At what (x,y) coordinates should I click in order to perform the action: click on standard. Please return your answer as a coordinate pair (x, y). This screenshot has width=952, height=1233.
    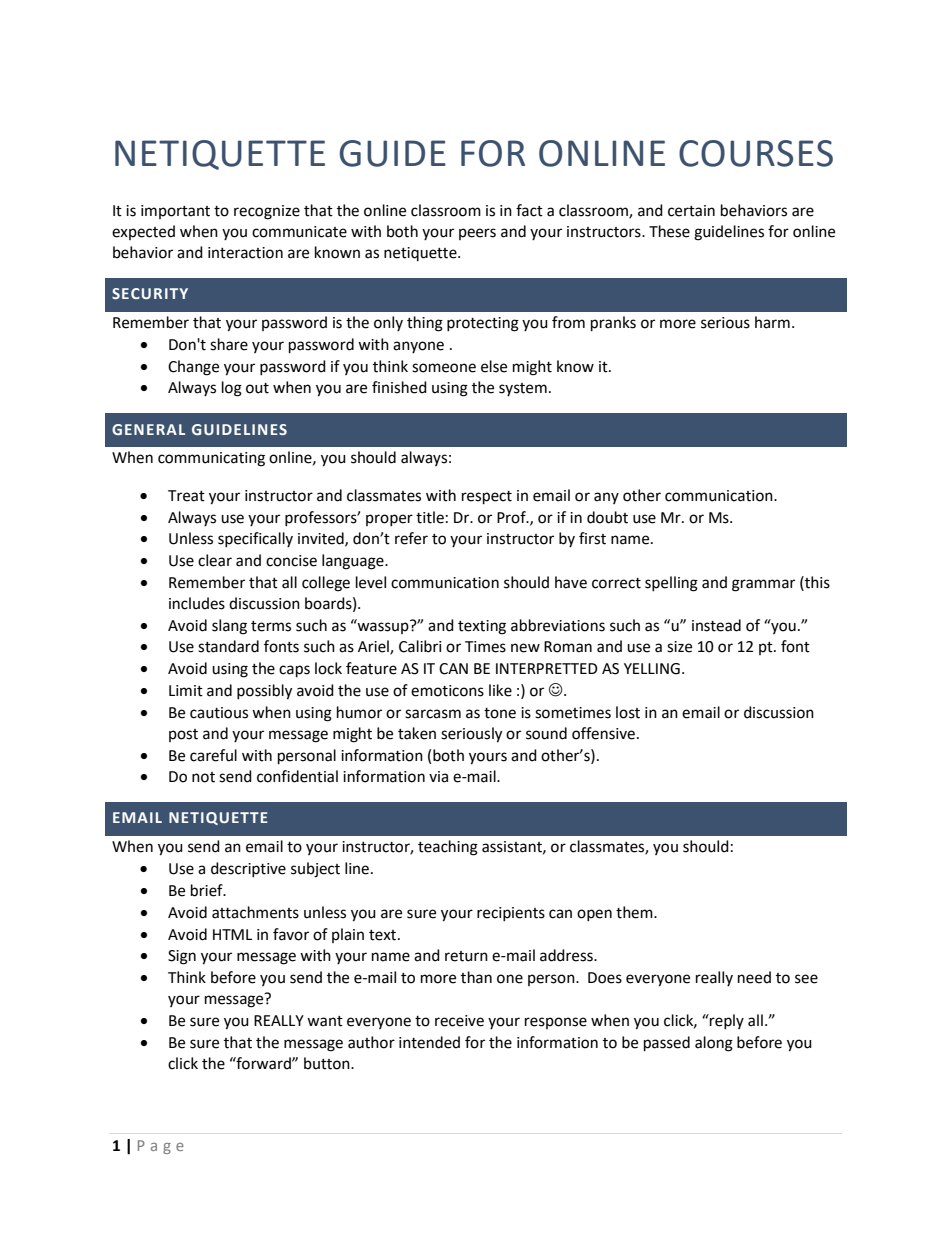
    Looking at the image, I should click on (228, 646).
